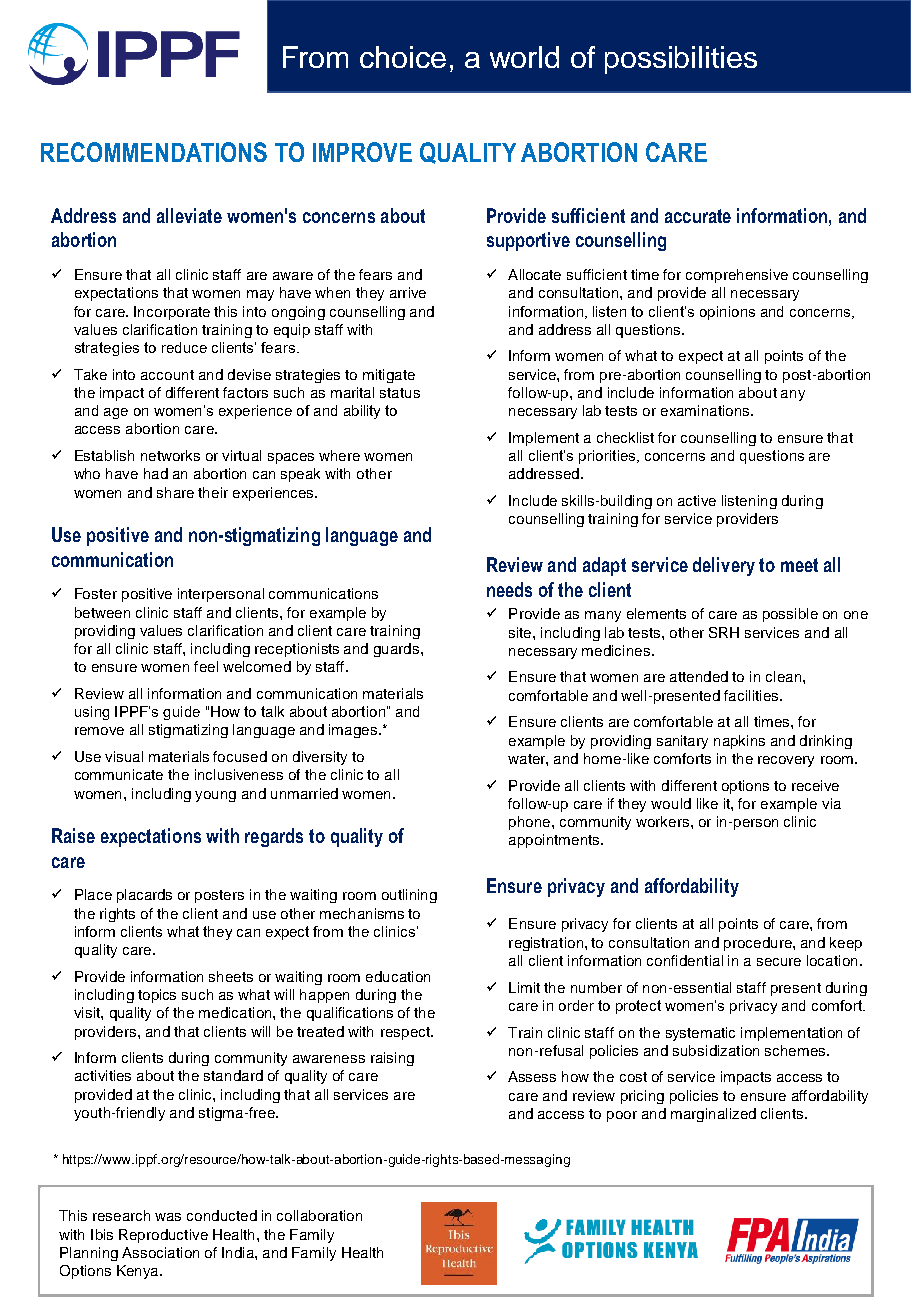 This page has width=911, height=1316. Describe the element at coordinates (681, 60) in the page. I see `possibilities` at that location.
